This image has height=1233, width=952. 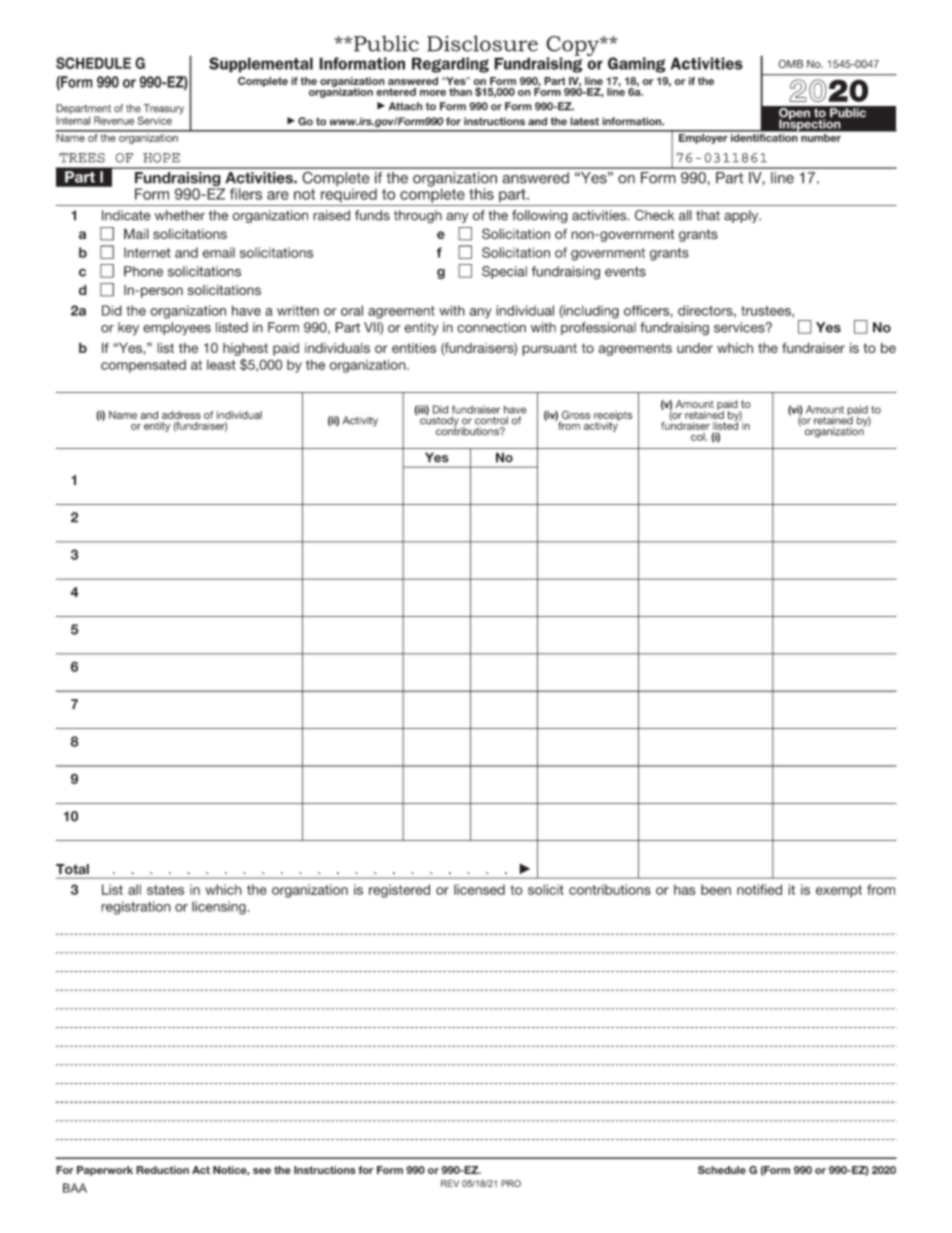 I want to click on Regarding, so click(x=450, y=65).
